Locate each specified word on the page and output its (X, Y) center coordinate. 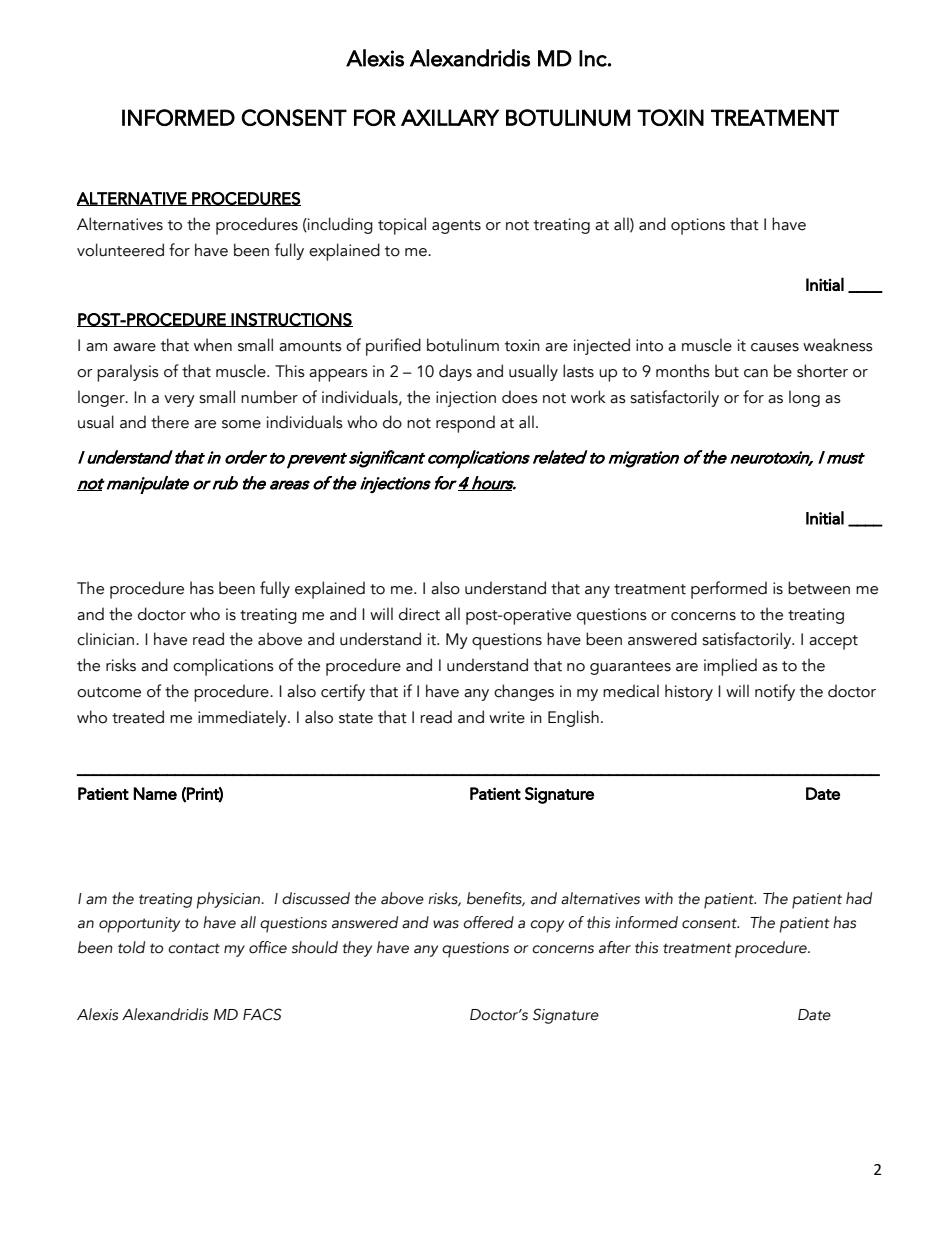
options (698, 226)
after (615, 947)
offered (488, 922)
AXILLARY (450, 117)
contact (194, 948)
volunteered (120, 250)
